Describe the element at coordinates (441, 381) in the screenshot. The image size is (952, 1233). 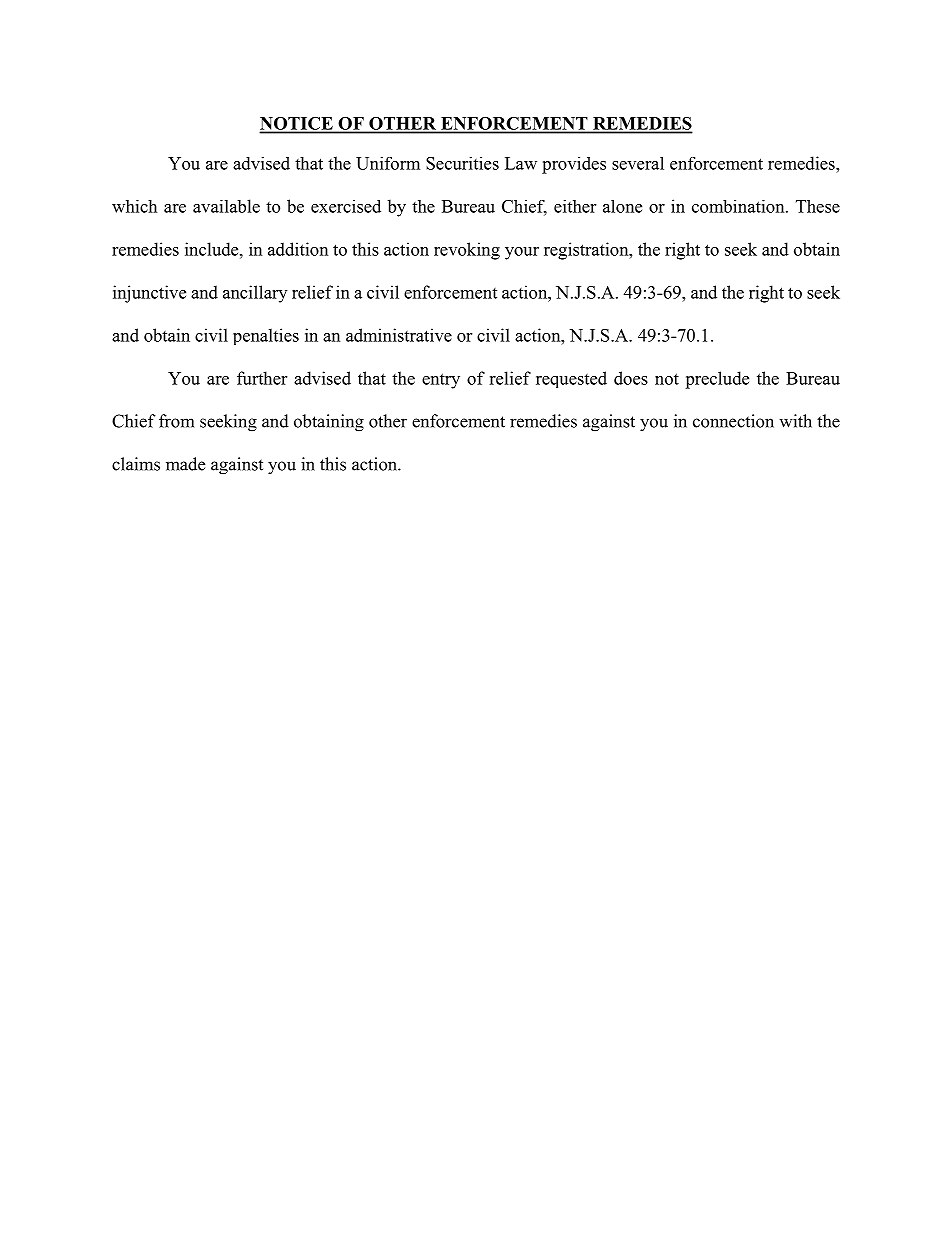
I see `entry` at that location.
